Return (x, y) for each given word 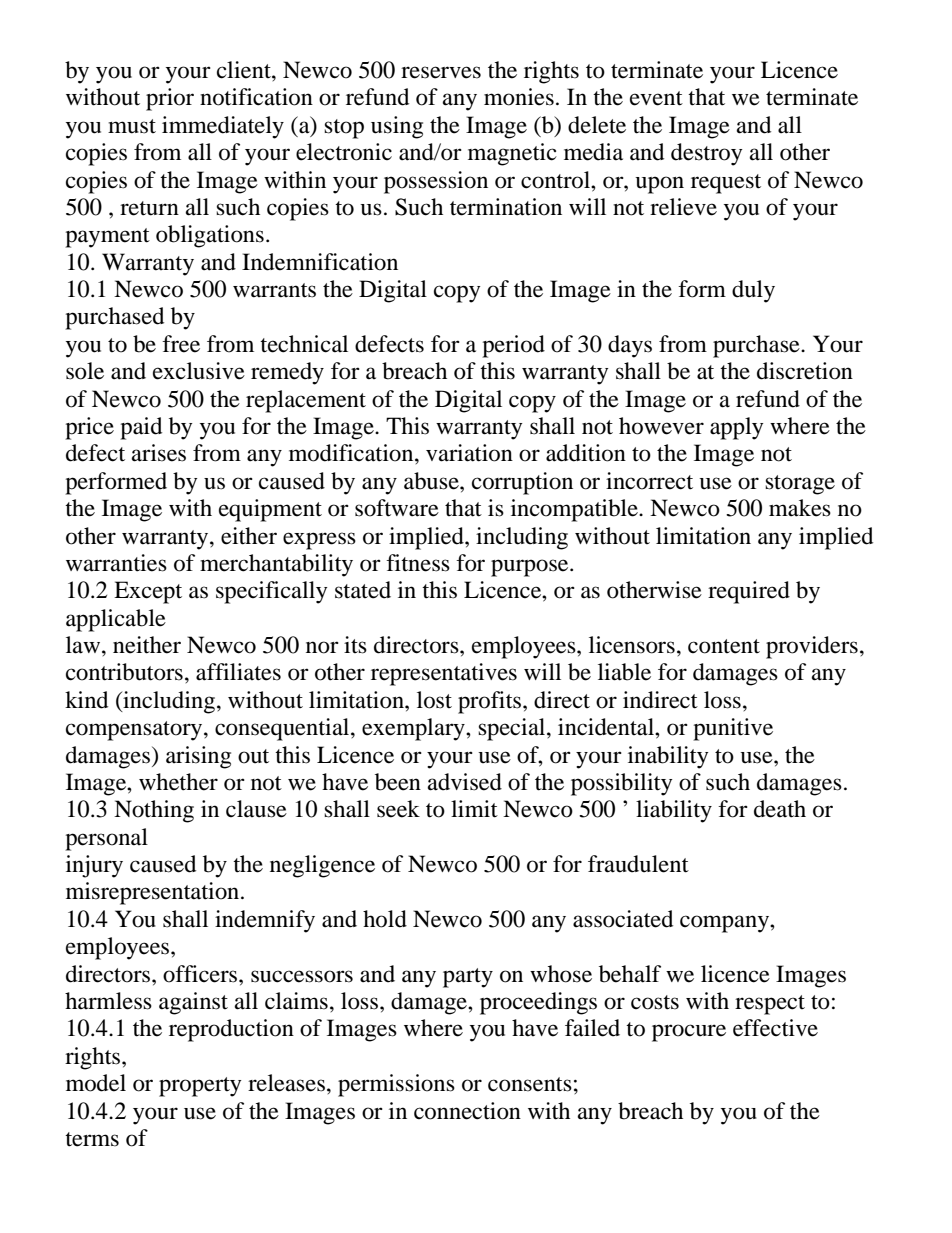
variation (469, 453)
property (200, 1087)
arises (159, 453)
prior (170, 99)
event (656, 98)
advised (465, 782)
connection (467, 1111)
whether (178, 782)
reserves (441, 72)
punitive (733, 729)
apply (736, 428)
